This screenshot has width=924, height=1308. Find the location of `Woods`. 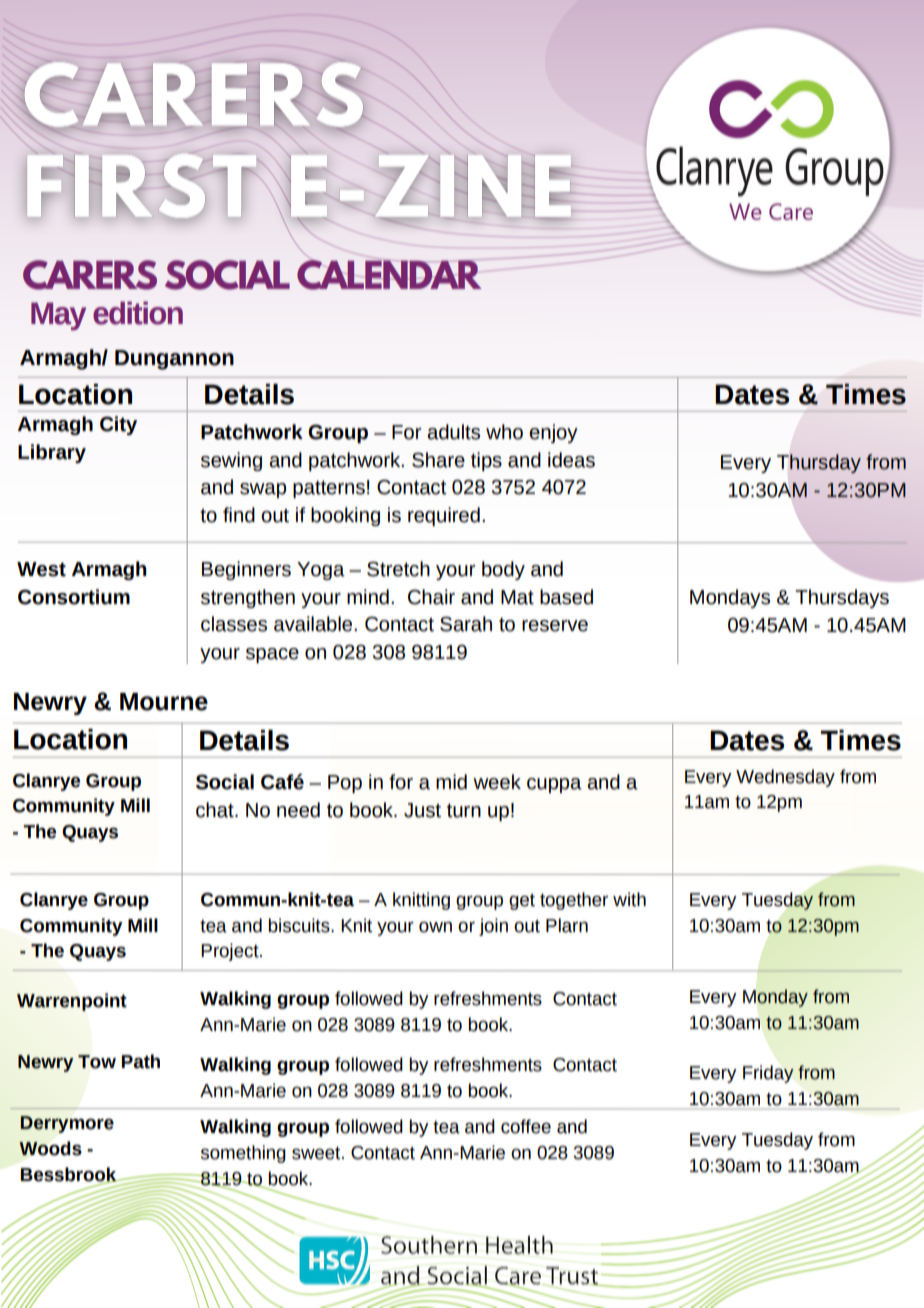

Woods is located at coordinates (50, 1148).
